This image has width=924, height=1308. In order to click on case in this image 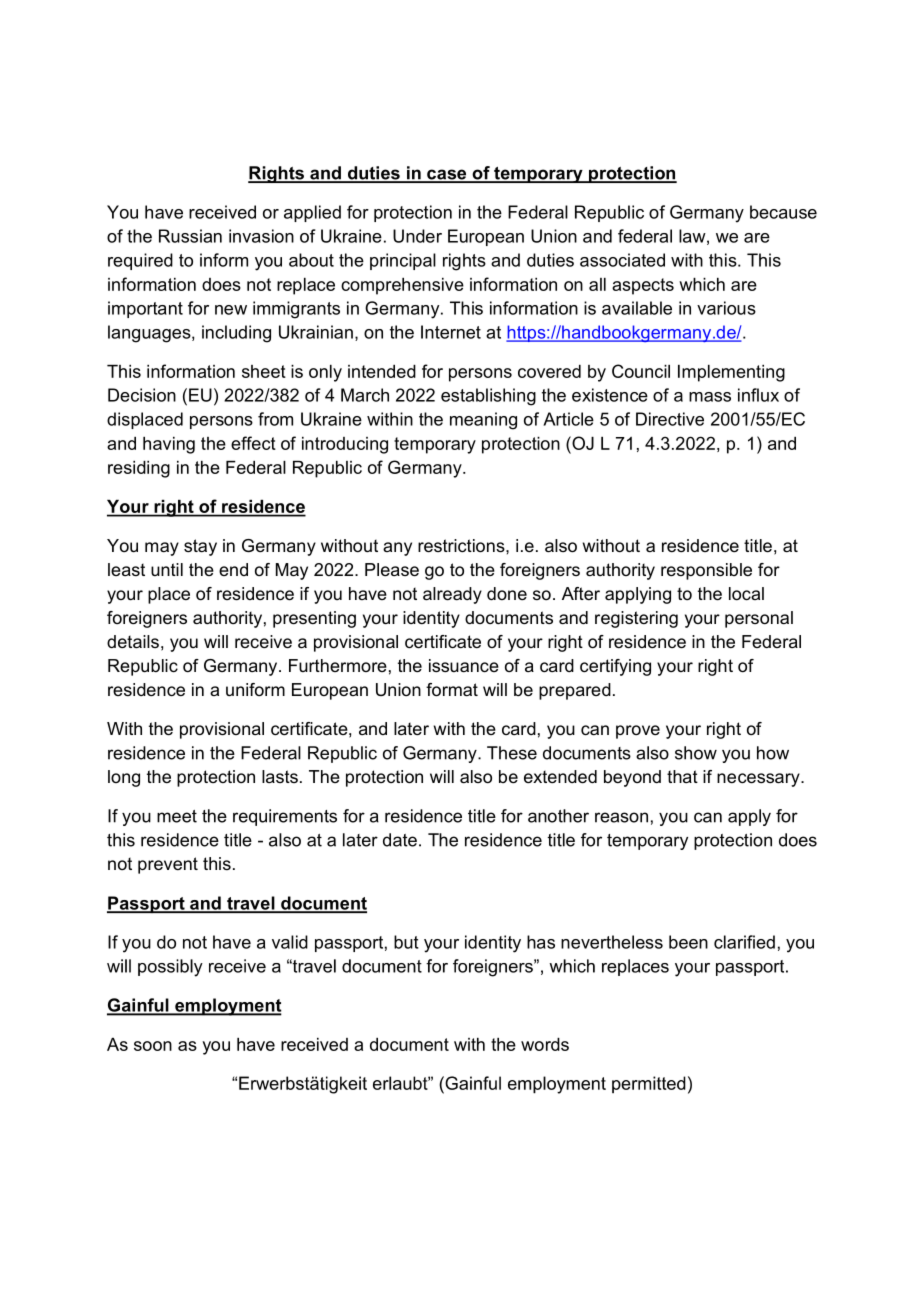, I will do `click(447, 175)`.
